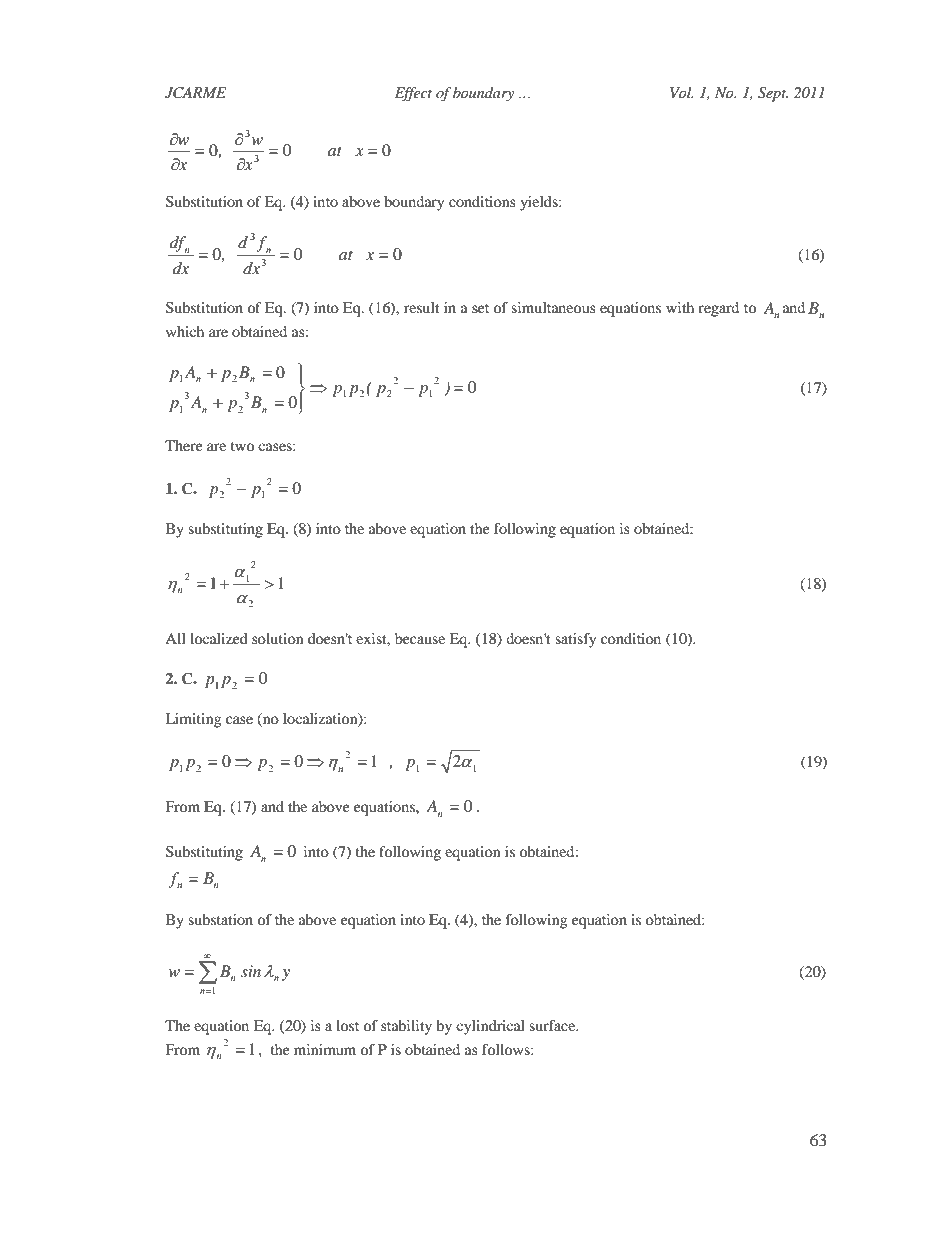 This screenshot has width=952, height=1233. What do you see at coordinates (682, 92) in the screenshot?
I see `Vol` at bounding box center [682, 92].
